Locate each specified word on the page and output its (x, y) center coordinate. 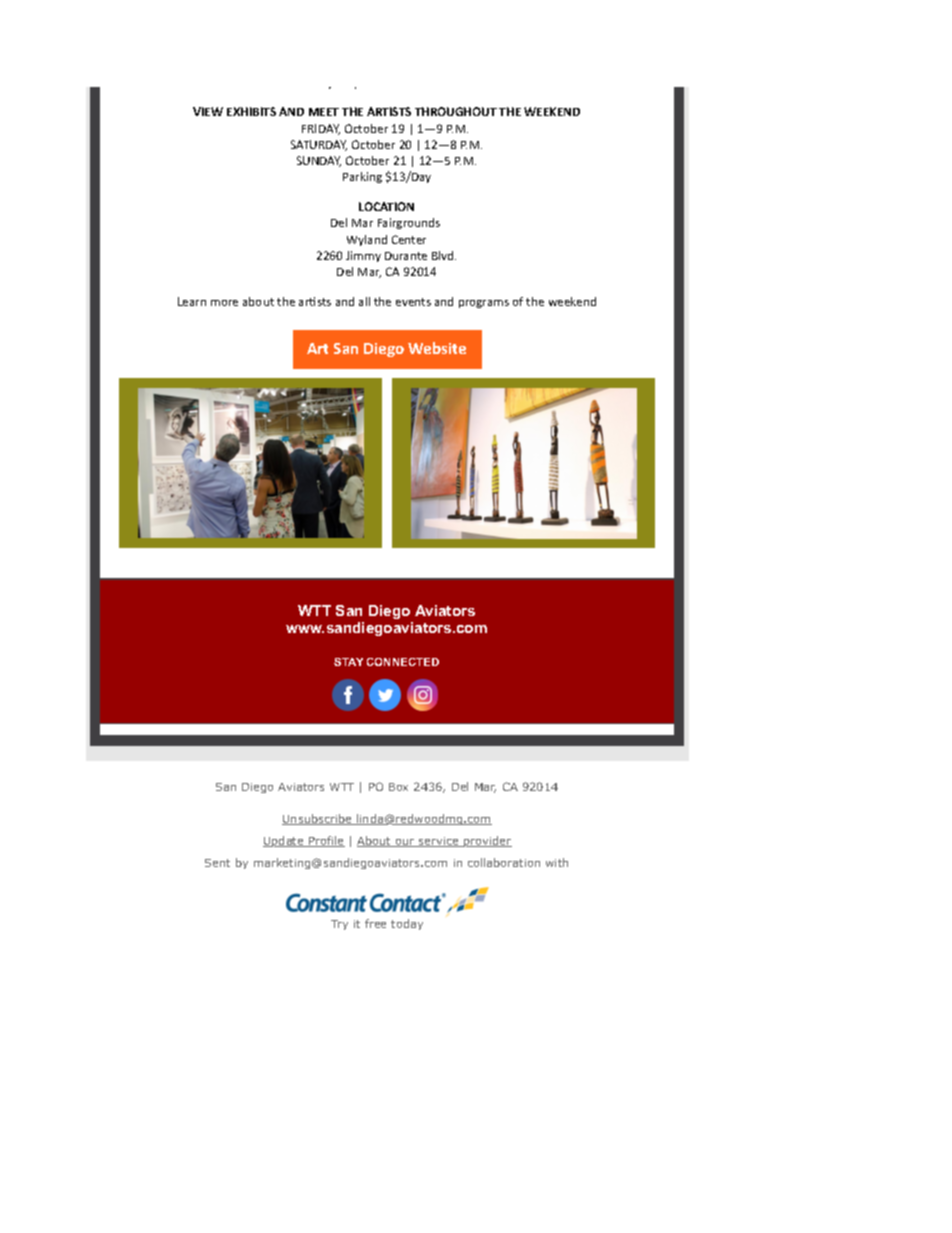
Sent (217, 863)
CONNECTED (403, 662)
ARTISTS (389, 111)
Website (437, 348)
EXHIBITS (251, 111)
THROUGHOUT (456, 111)
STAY (348, 662)
